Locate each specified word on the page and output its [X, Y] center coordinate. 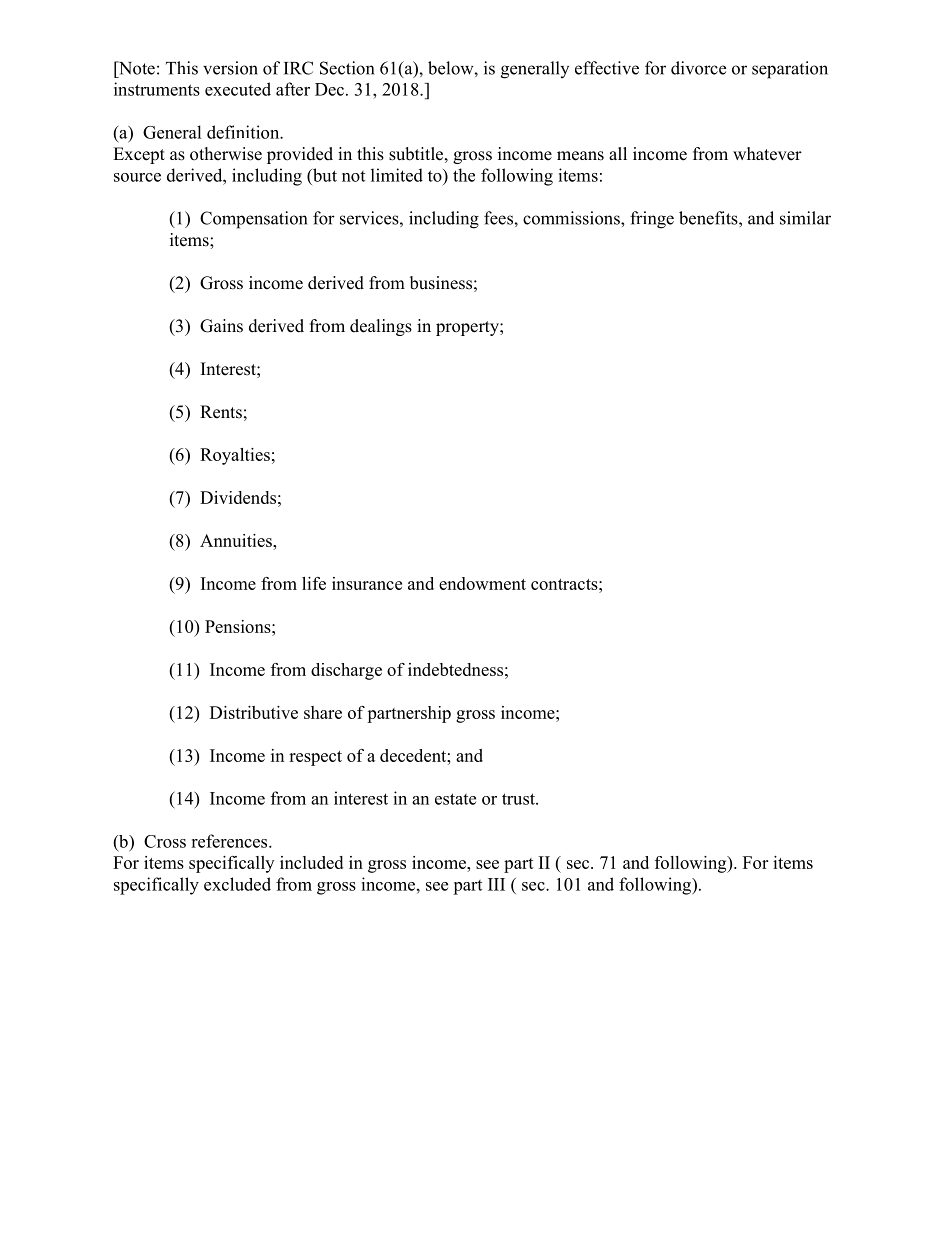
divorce [698, 68]
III [496, 884]
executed [238, 89]
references [230, 841]
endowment [482, 583]
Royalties [235, 456]
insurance [367, 583]
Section [347, 68]
